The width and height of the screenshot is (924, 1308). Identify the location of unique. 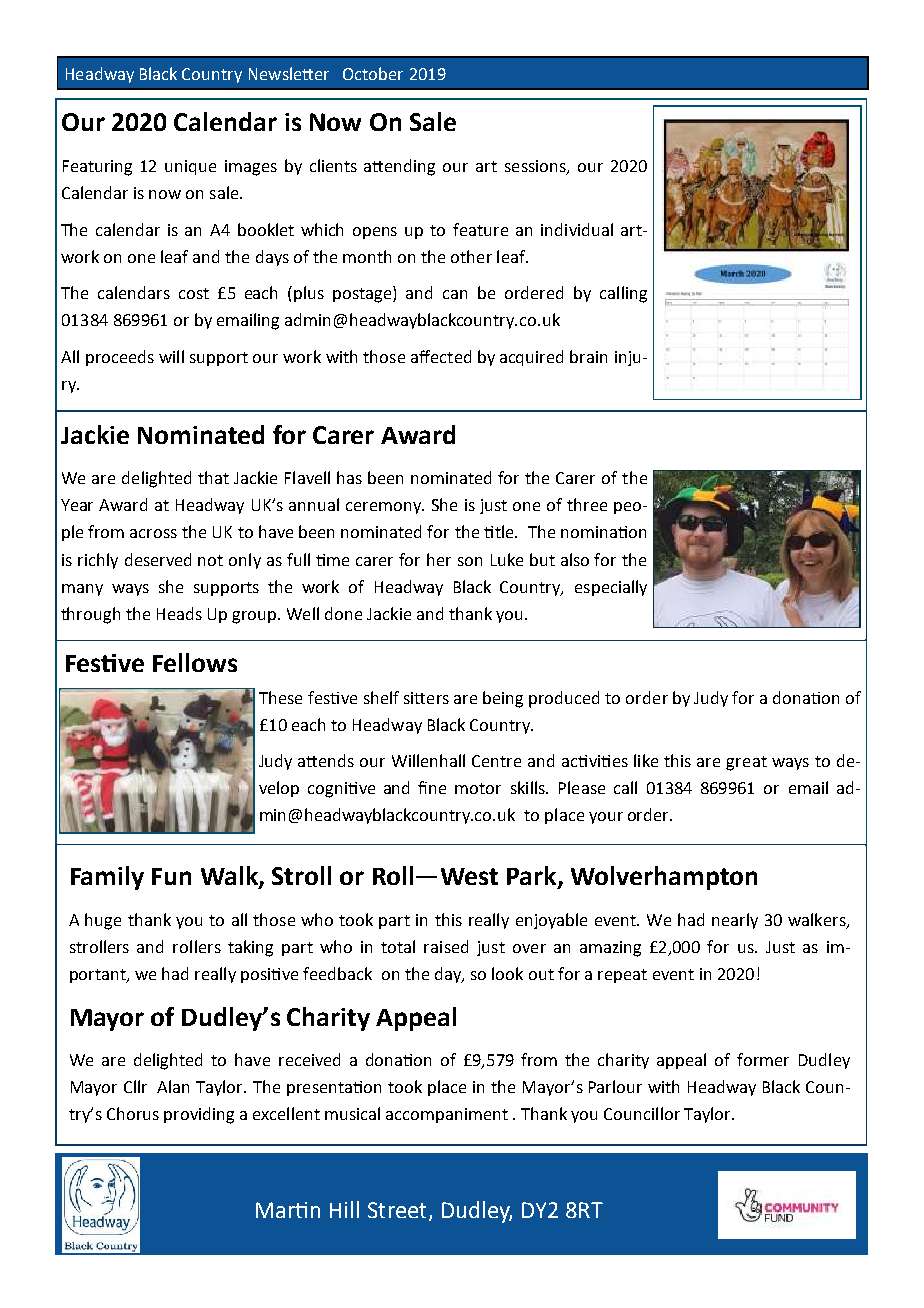
(190, 167).
